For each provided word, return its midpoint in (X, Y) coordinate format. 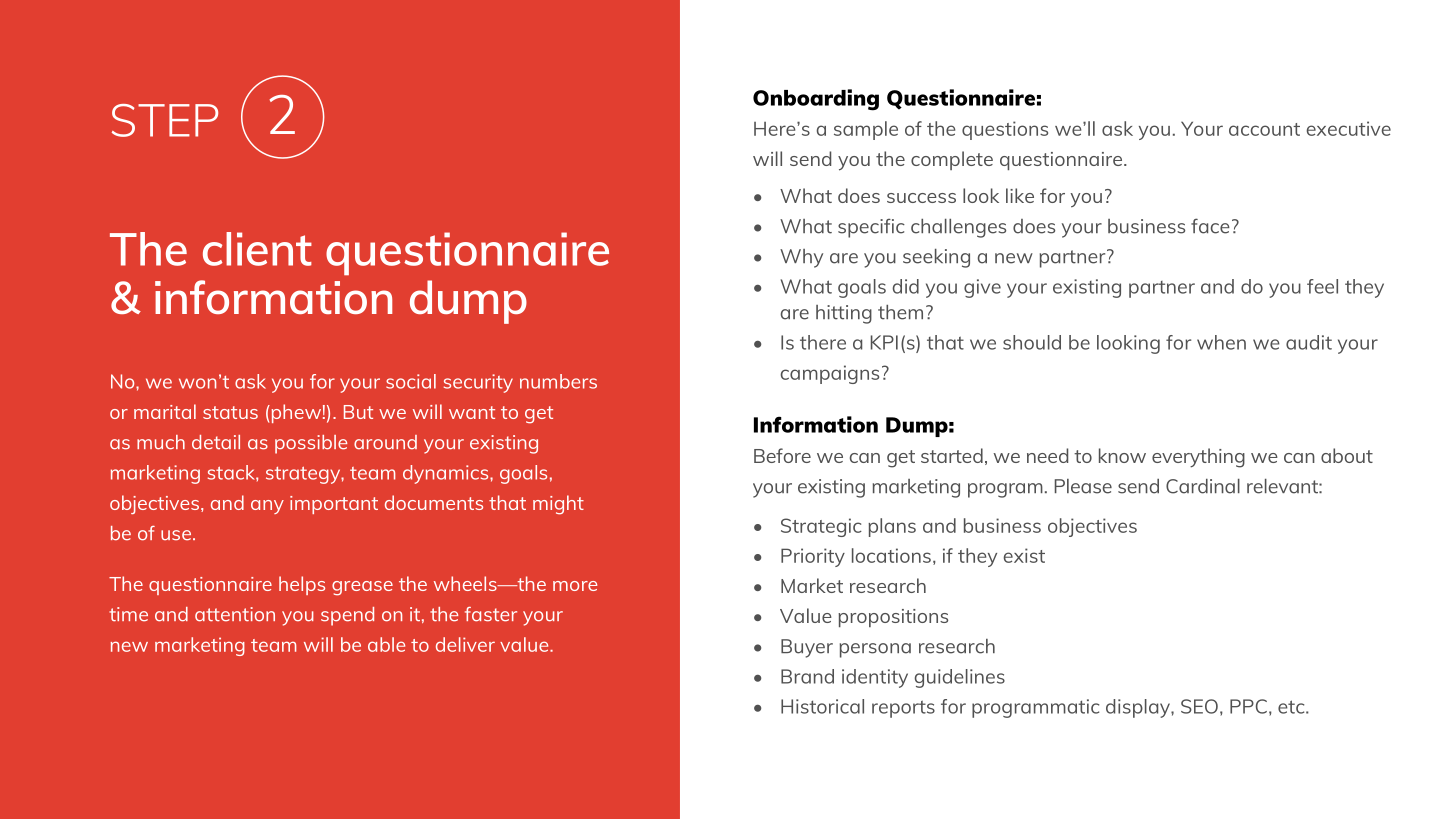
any (267, 507)
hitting (844, 314)
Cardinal (1203, 486)
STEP (165, 120)
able (386, 644)
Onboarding (816, 100)
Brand (807, 676)
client (257, 249)
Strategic (821, 527)
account (1264, 129)
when (1221, 342)
